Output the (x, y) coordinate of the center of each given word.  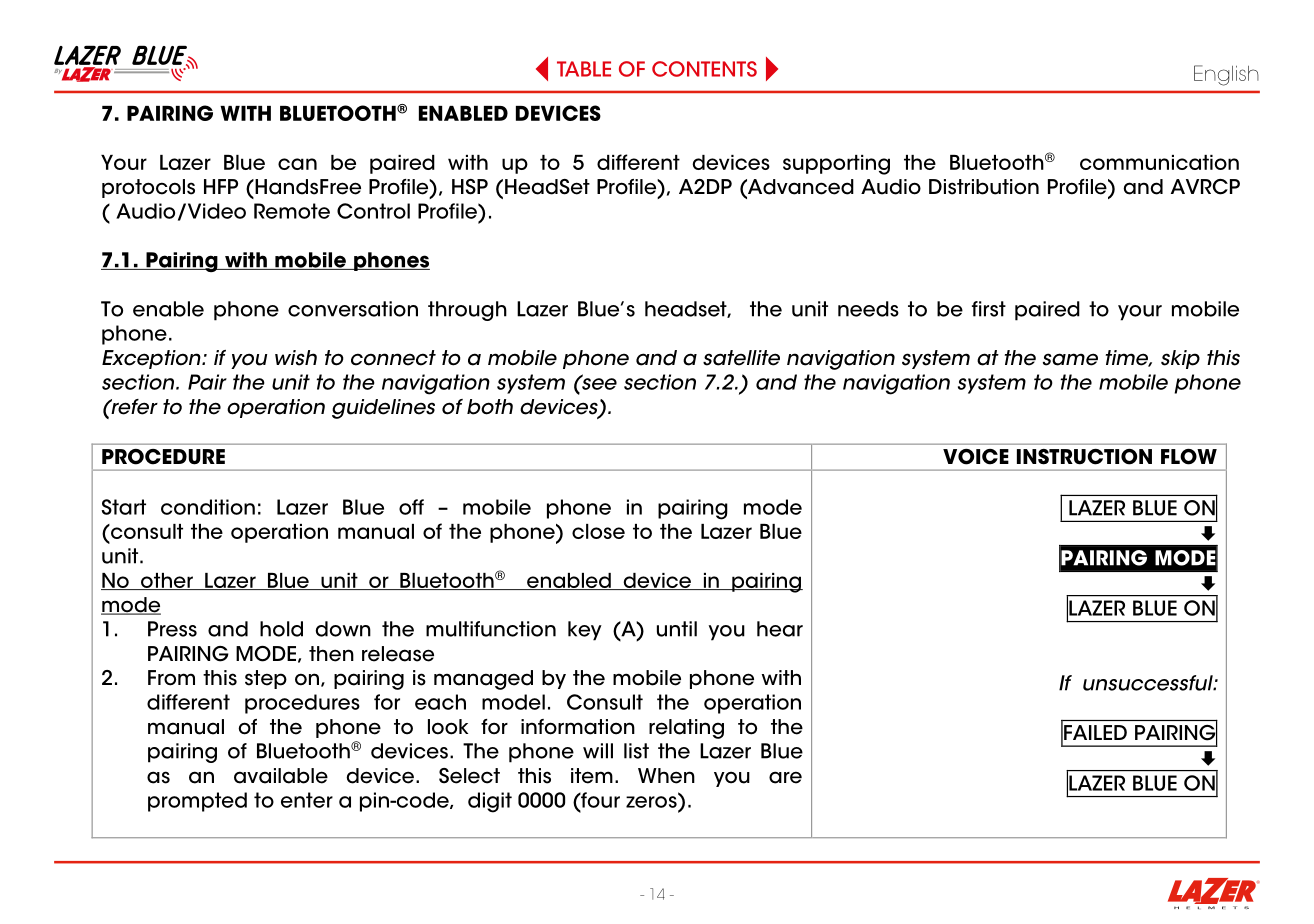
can (297, 164)
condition (208, 507)
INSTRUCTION (1084, 457)
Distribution (984, 187)
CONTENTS (704, 69)
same (1070, 359)
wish (296, 358)
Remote (292, 211)
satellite (741, 358)
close (598, 531)
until (677, 629)
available (281, 776)
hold (281, 629)
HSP (470, 187)
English (1226, 75)
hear (780, 629)
